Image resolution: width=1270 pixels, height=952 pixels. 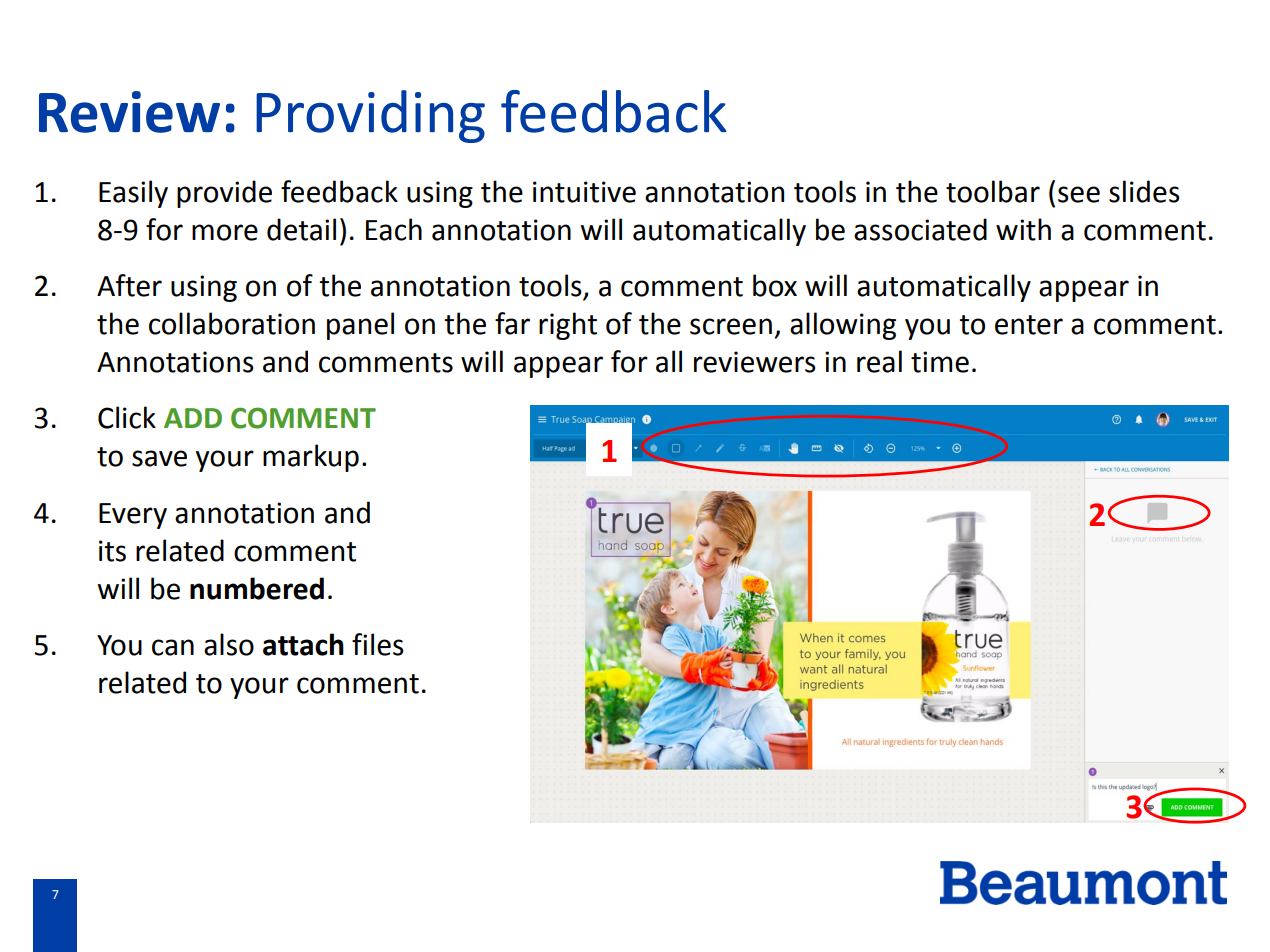 I want to click on also, so click(x=229, y=644).
